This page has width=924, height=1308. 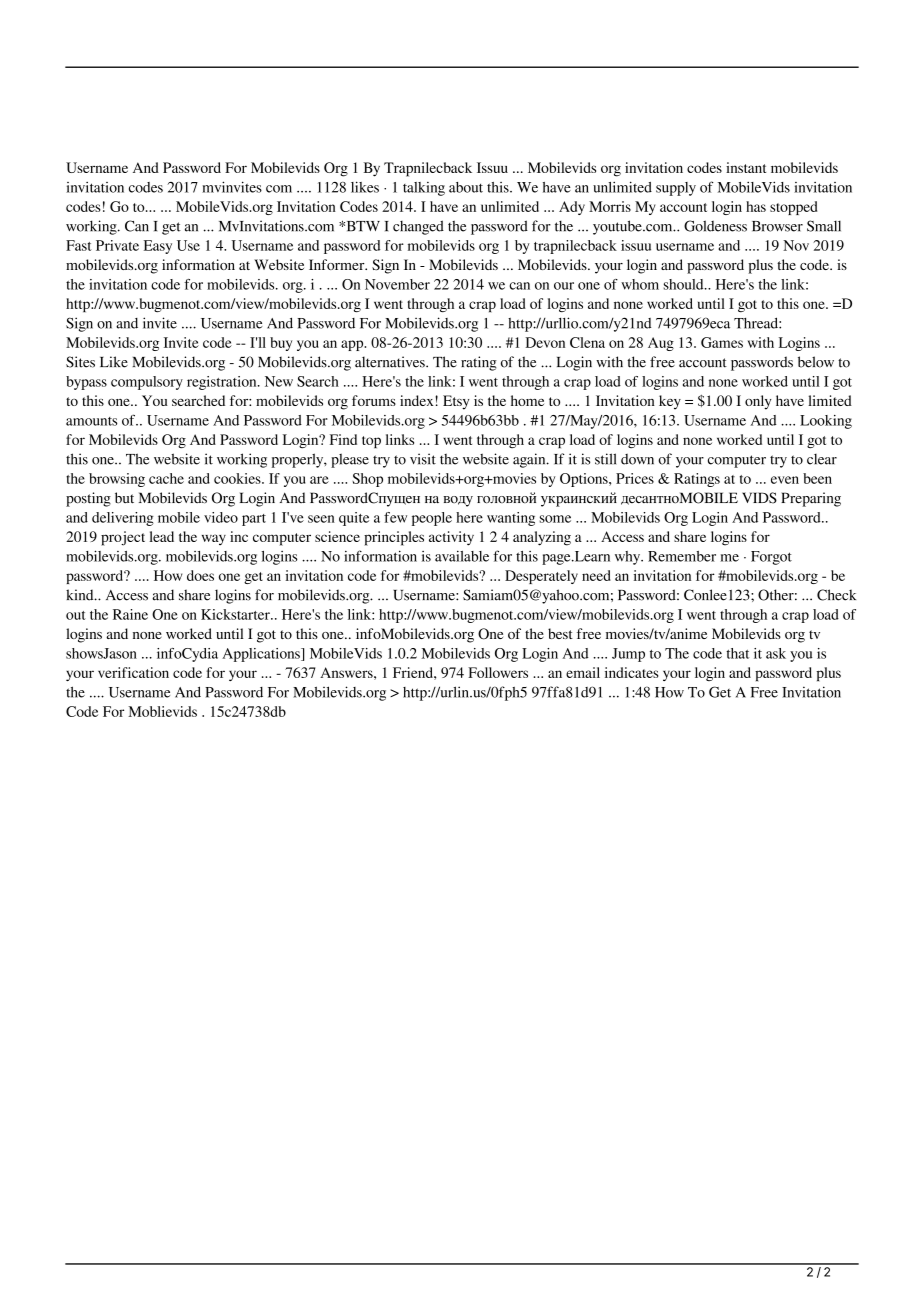 What do you see at coordinates (80, 362) in the page?
I see `Sites` at bounding box center [80, 362].
